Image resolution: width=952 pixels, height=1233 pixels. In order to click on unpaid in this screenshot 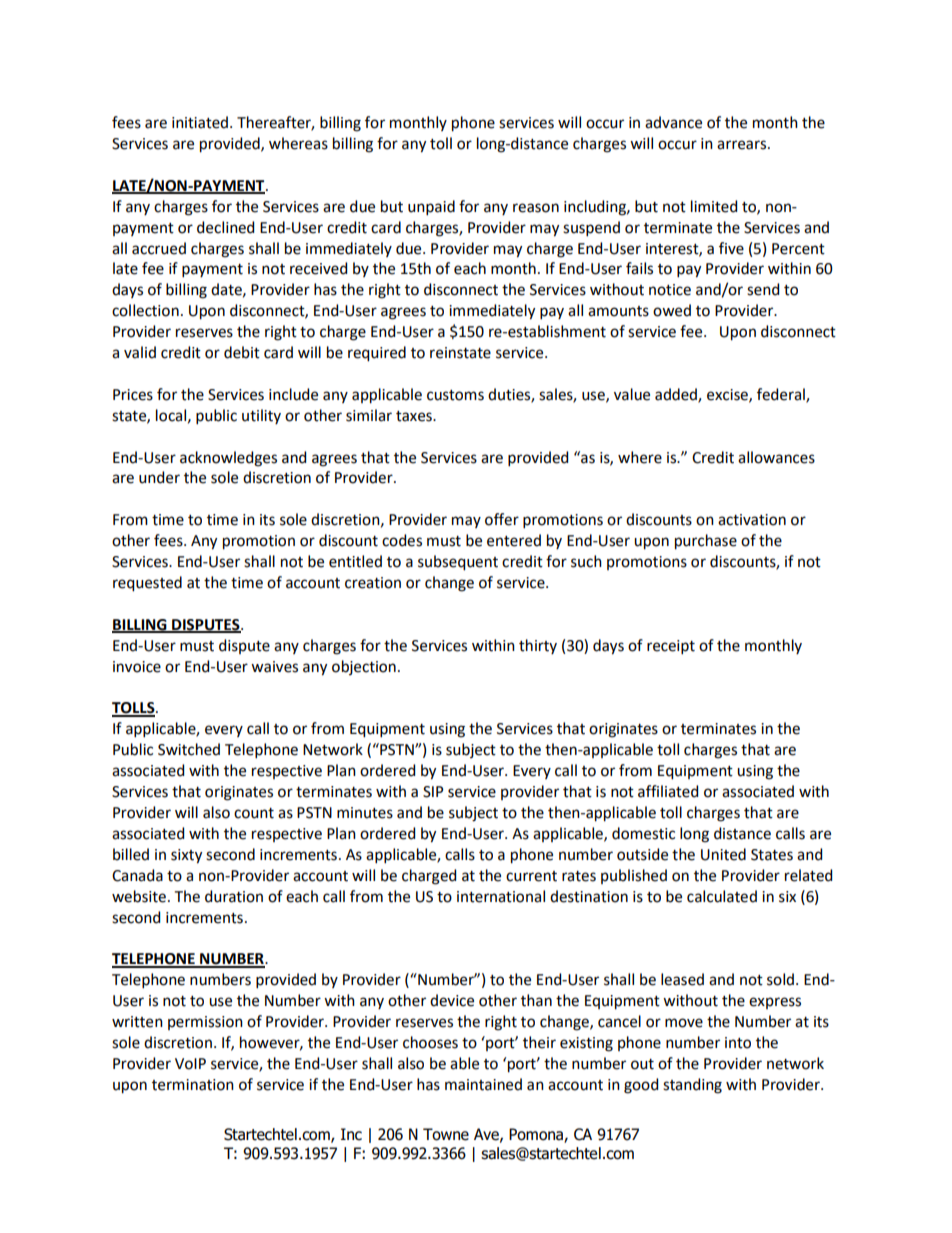, I will do `click(431, 207)`.
